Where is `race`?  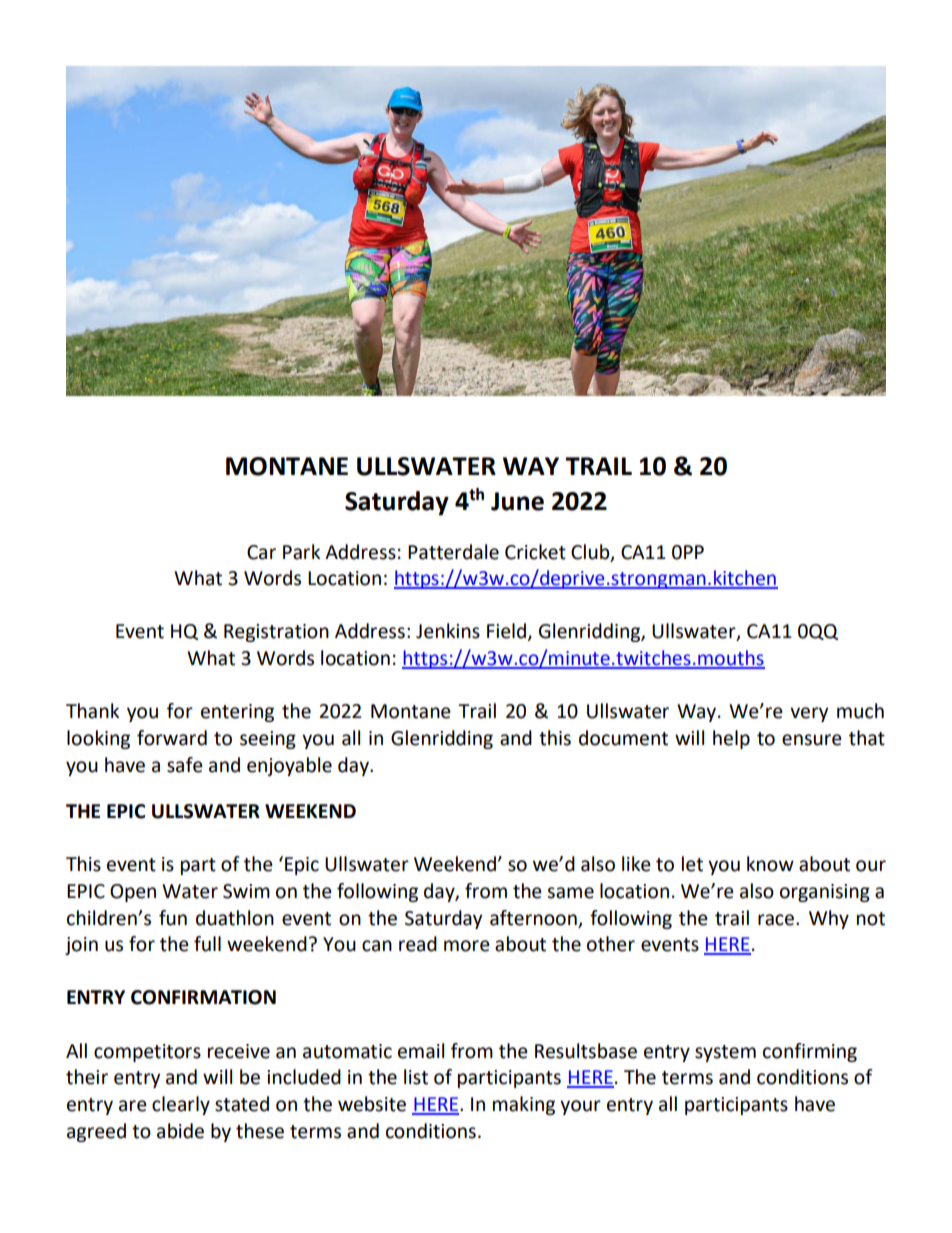
race is located at coordinates (777, 920).
